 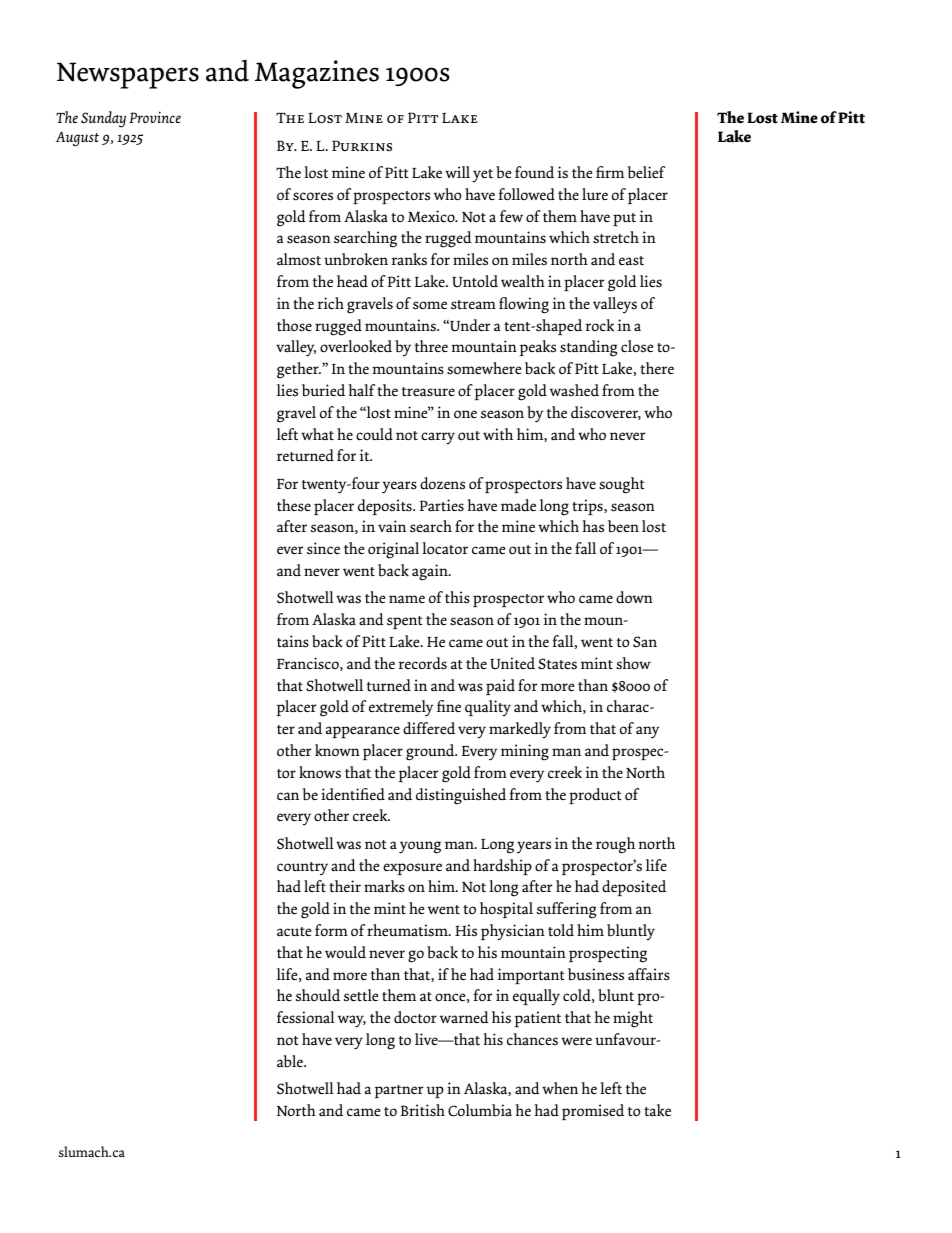 What do you see at coordinates (318, 995) in the document?
I see `should` at bounding box center [318, 995].
